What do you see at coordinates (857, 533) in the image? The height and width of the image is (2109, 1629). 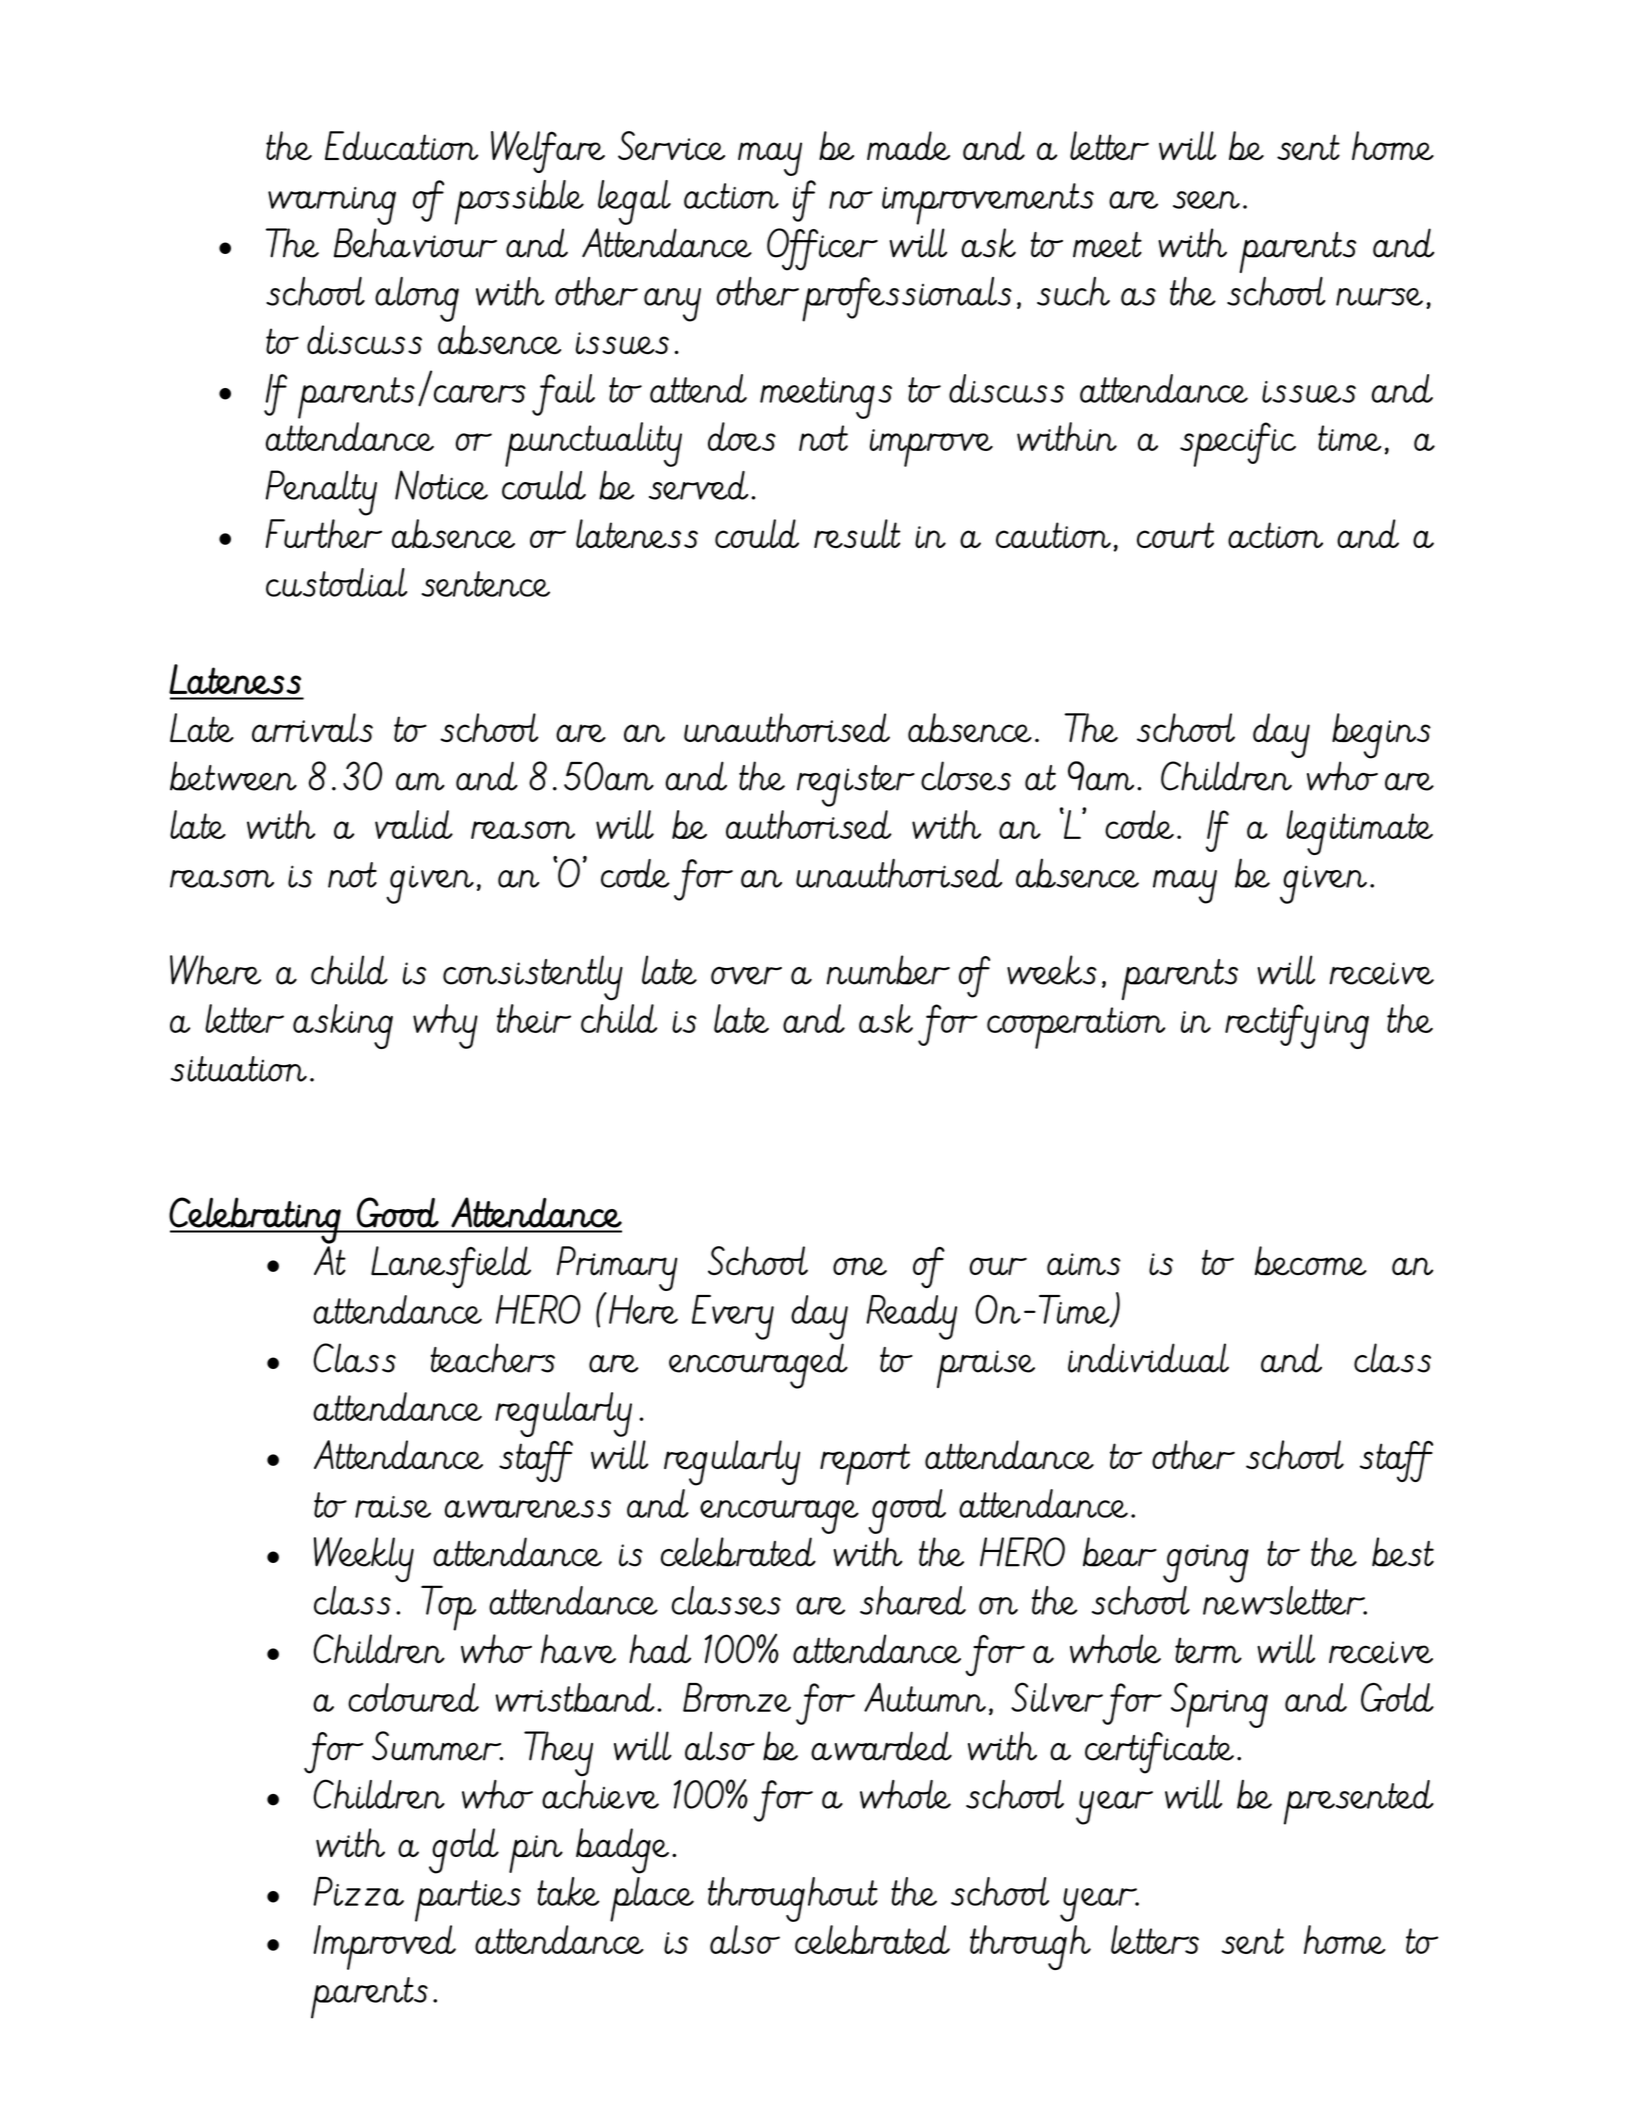 I see `result` at bounding box center [857, 533].
